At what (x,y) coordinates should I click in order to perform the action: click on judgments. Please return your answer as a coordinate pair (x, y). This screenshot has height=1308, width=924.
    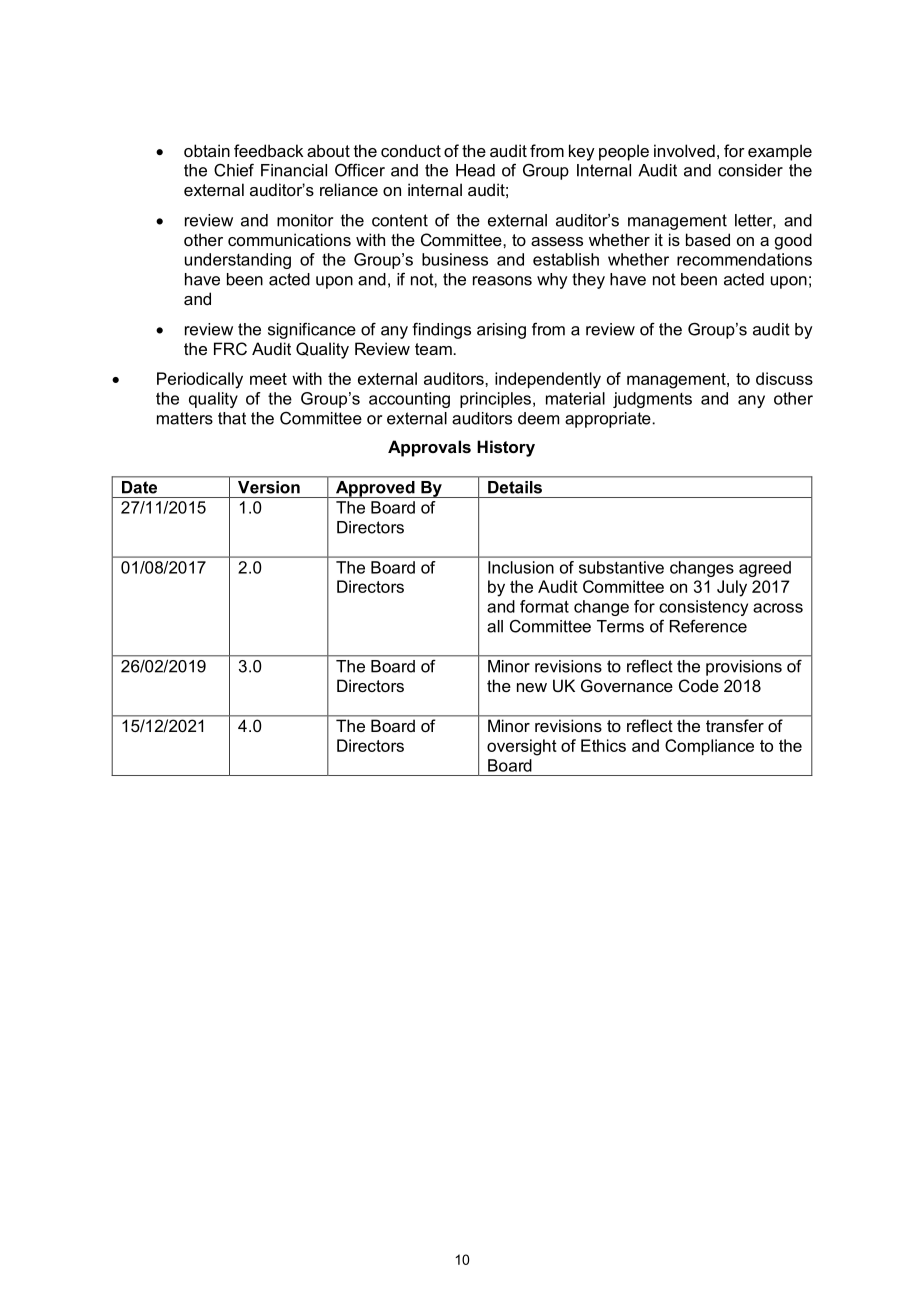
    Looking at the image, I should click on (652, 400).
